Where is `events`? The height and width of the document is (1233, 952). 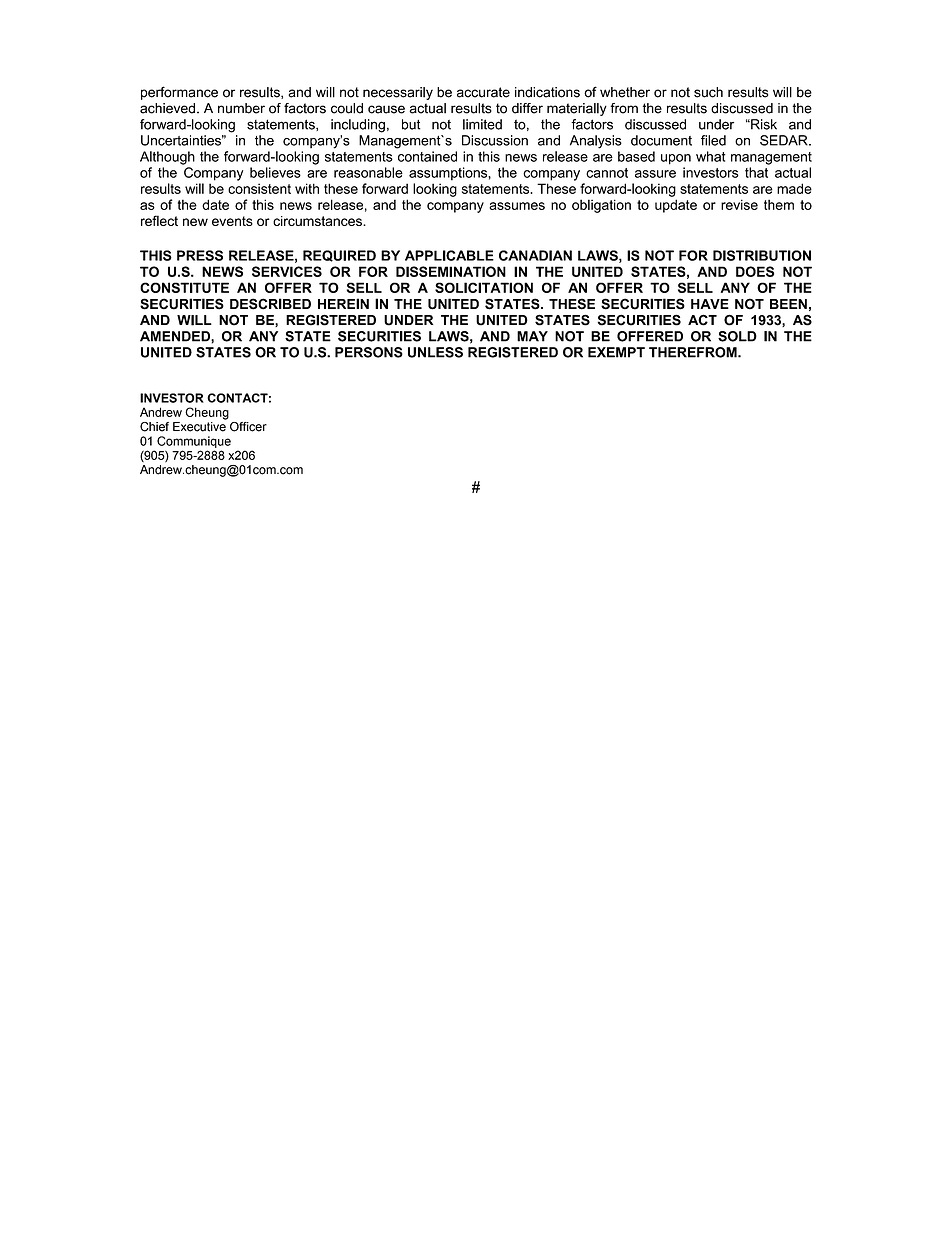
events is located at coordinates (232, 221).
